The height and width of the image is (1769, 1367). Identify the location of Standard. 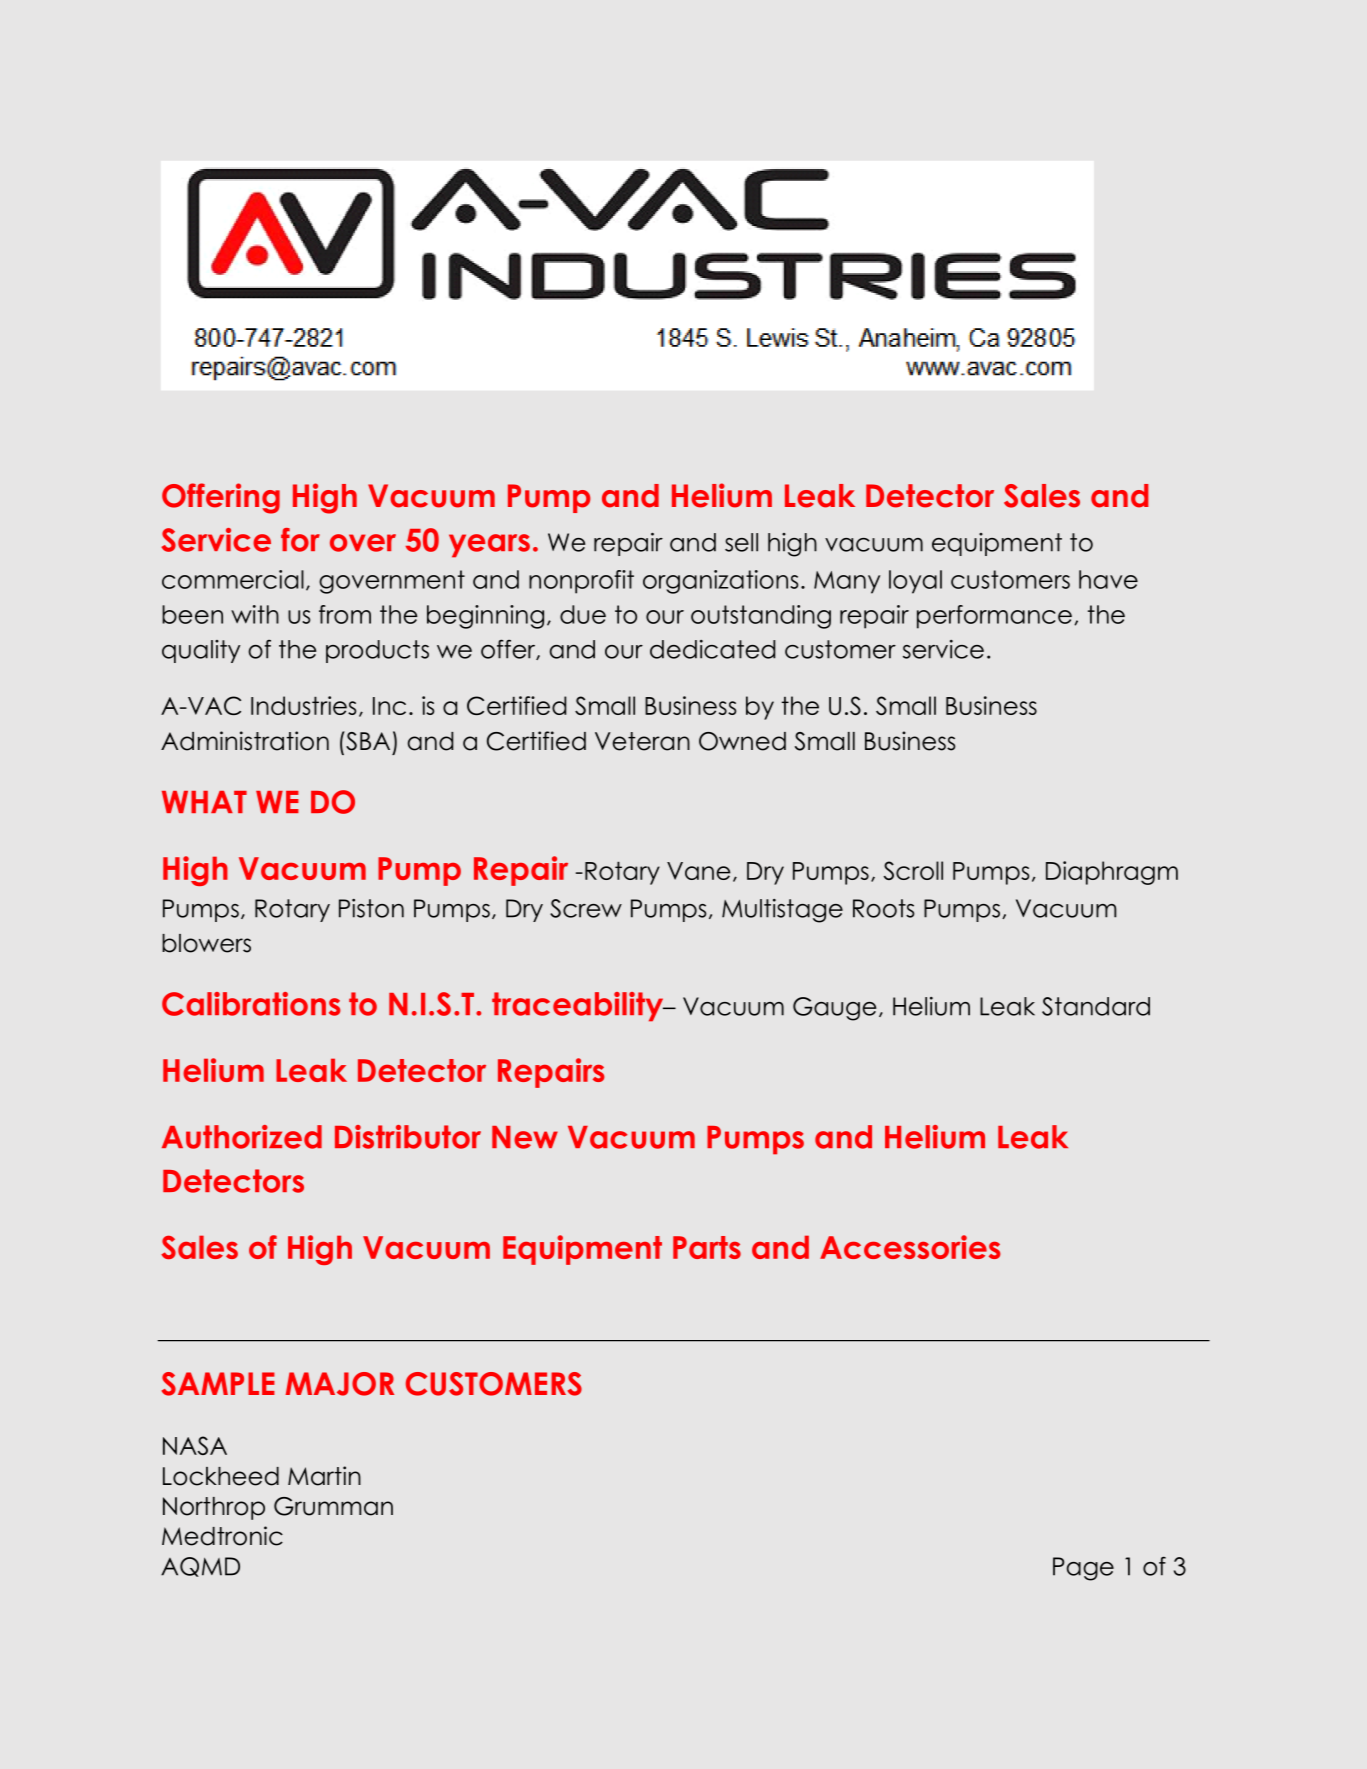
(1096, 1006).
